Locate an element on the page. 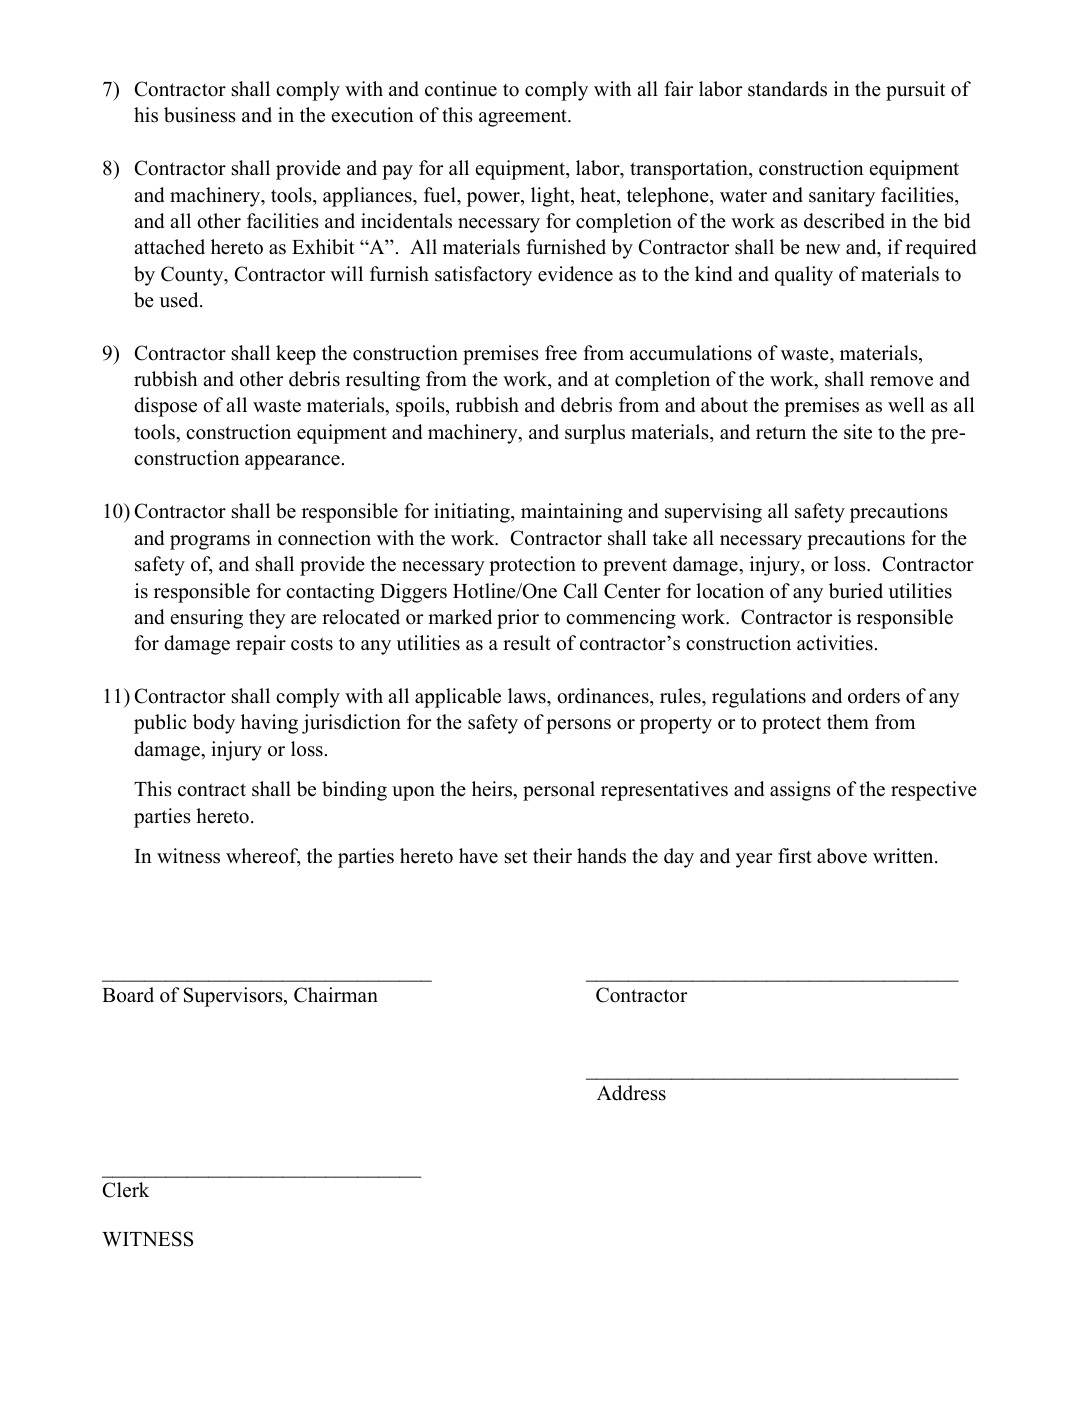  business is located at coordinates (200, 115).
